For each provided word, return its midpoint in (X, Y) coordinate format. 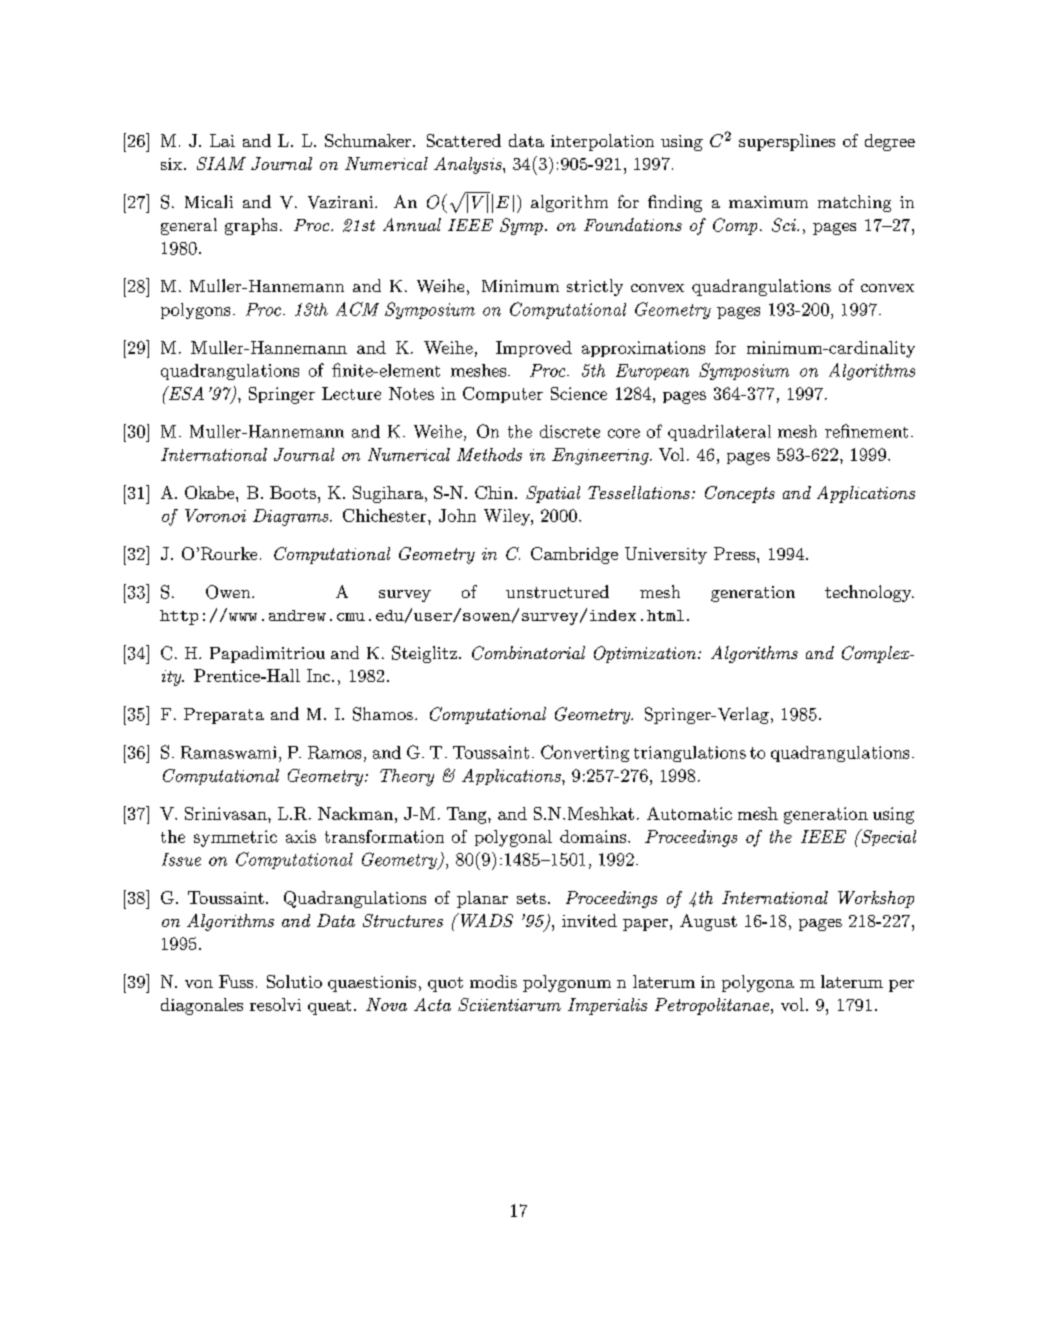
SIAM (221, 163)
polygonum (567, 983)
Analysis (469, 165)
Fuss (236, 981)
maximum (768, 202)
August (708, 922)
